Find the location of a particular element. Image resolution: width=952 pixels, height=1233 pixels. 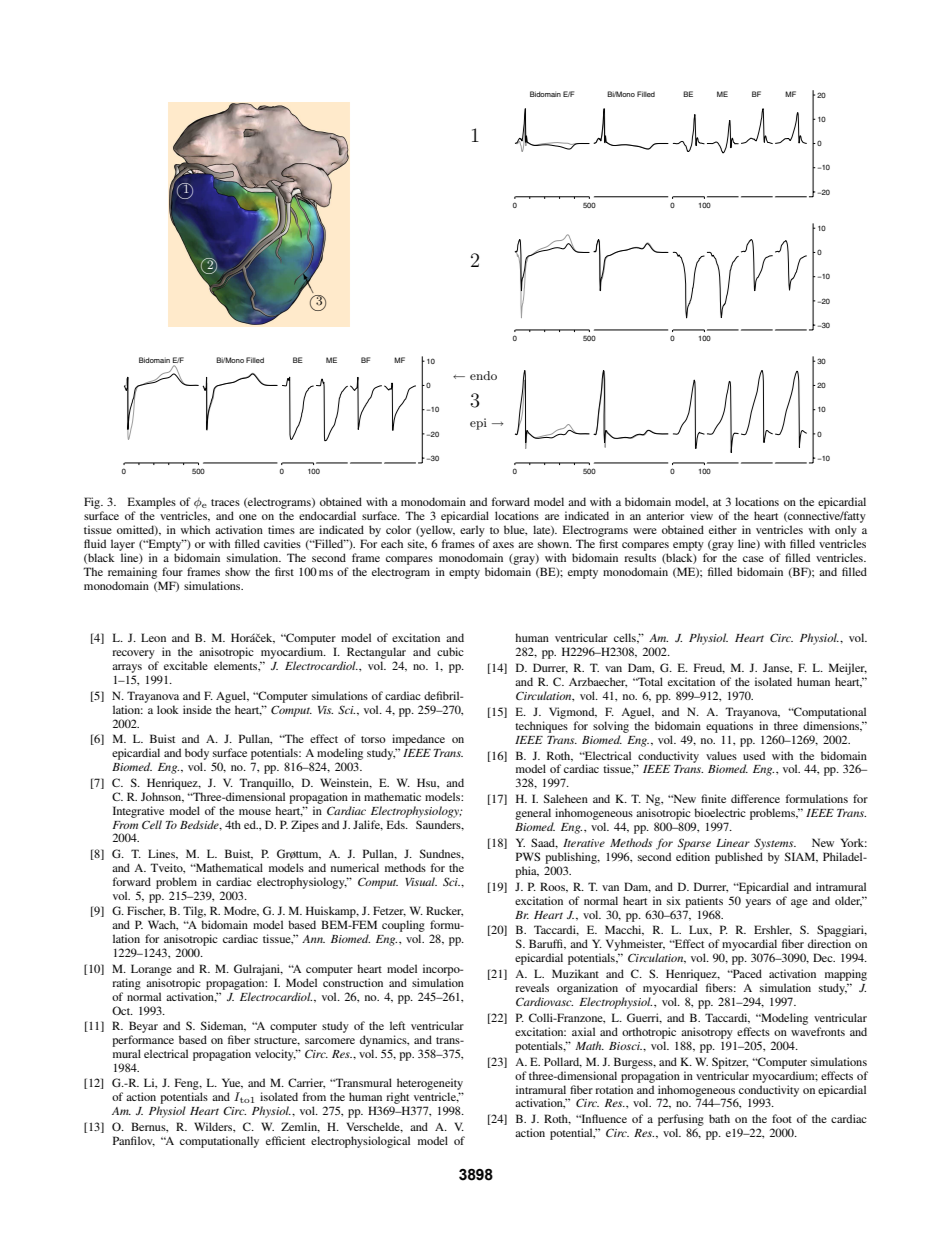

early is located at coordinates (472, 531).
